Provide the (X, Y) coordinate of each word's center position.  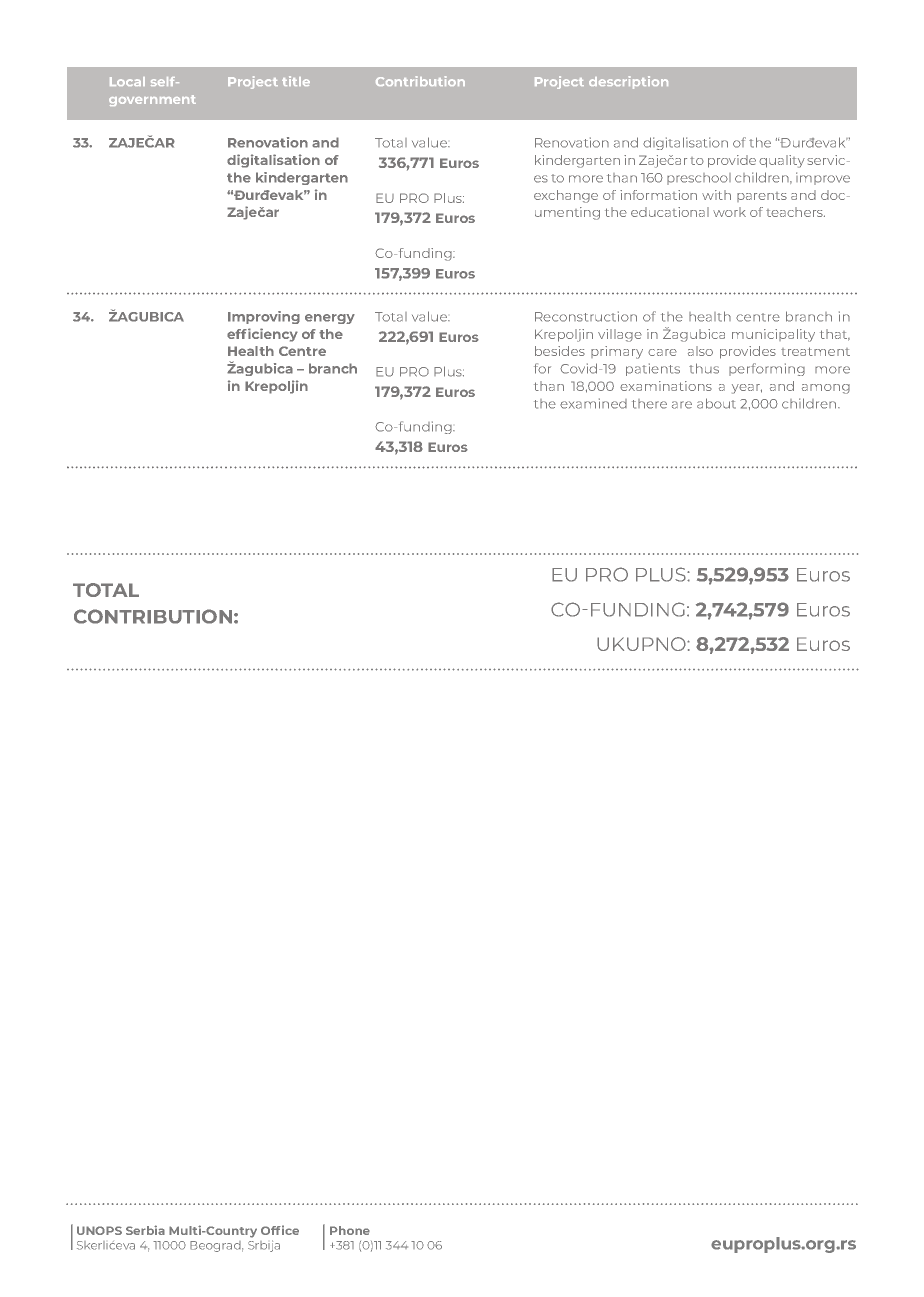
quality (782, 161)
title (296, 81)
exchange (566, 196)
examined (593, 403)
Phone (350, 1230)
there (649, 404)
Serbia (145, 1230)
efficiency (262, 335)
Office (280, 1230)
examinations (666, 386)
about (716, 403)
